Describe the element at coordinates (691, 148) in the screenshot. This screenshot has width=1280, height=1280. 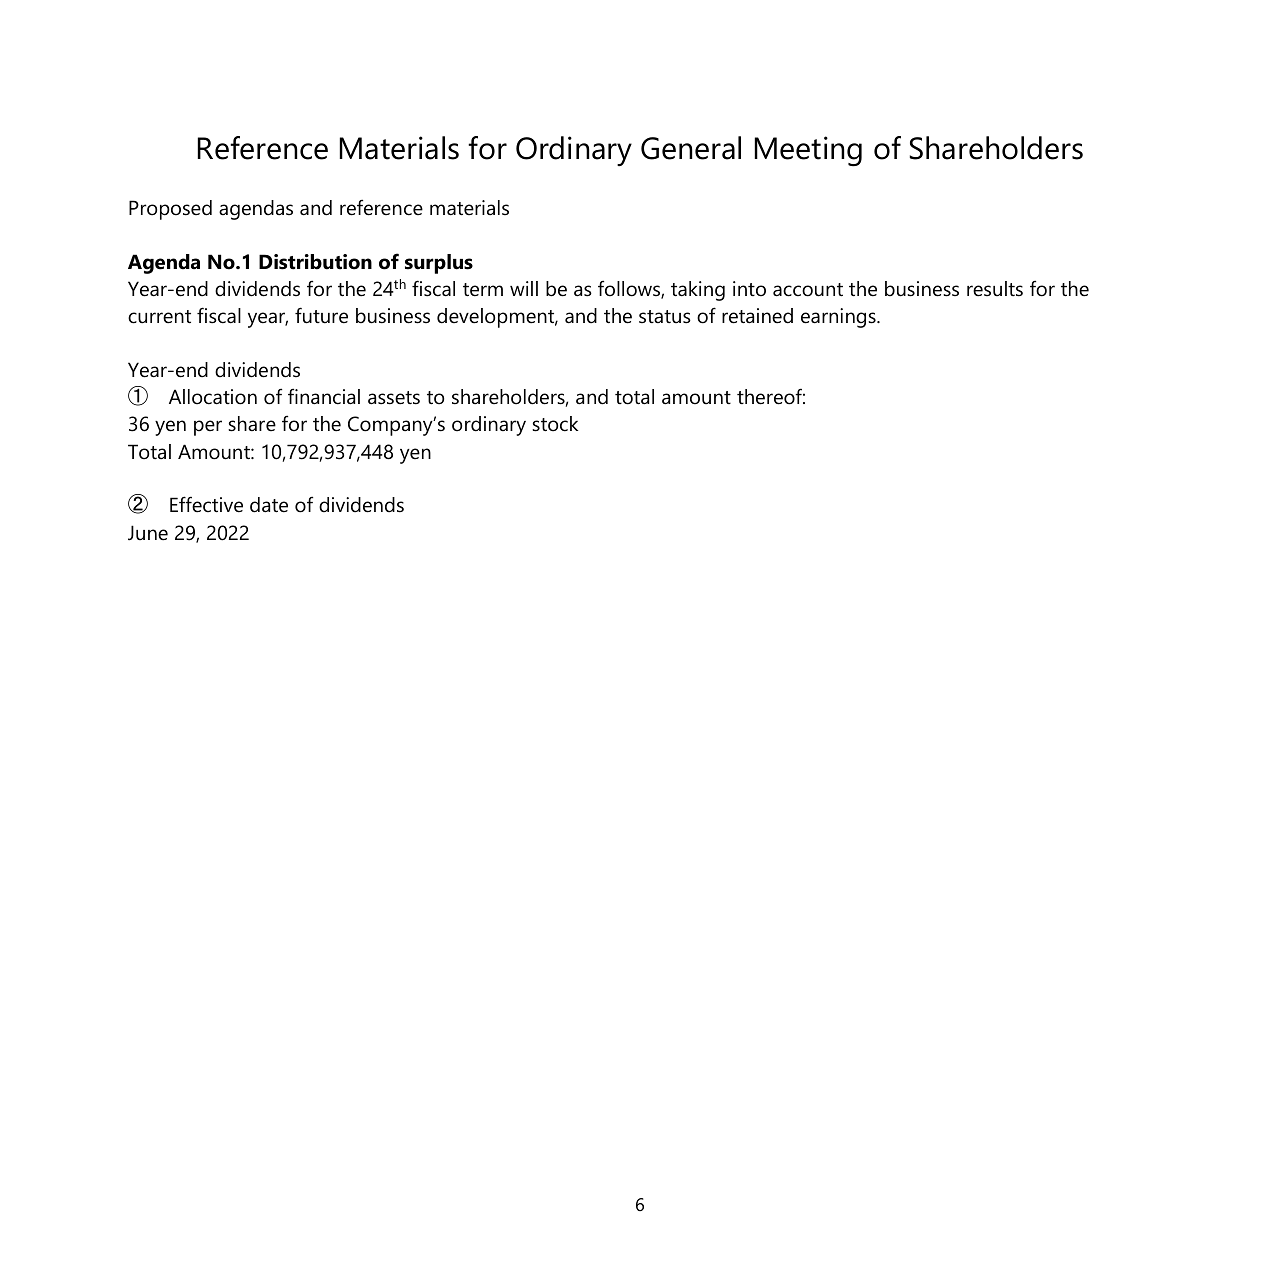
I see `General` at that location.
